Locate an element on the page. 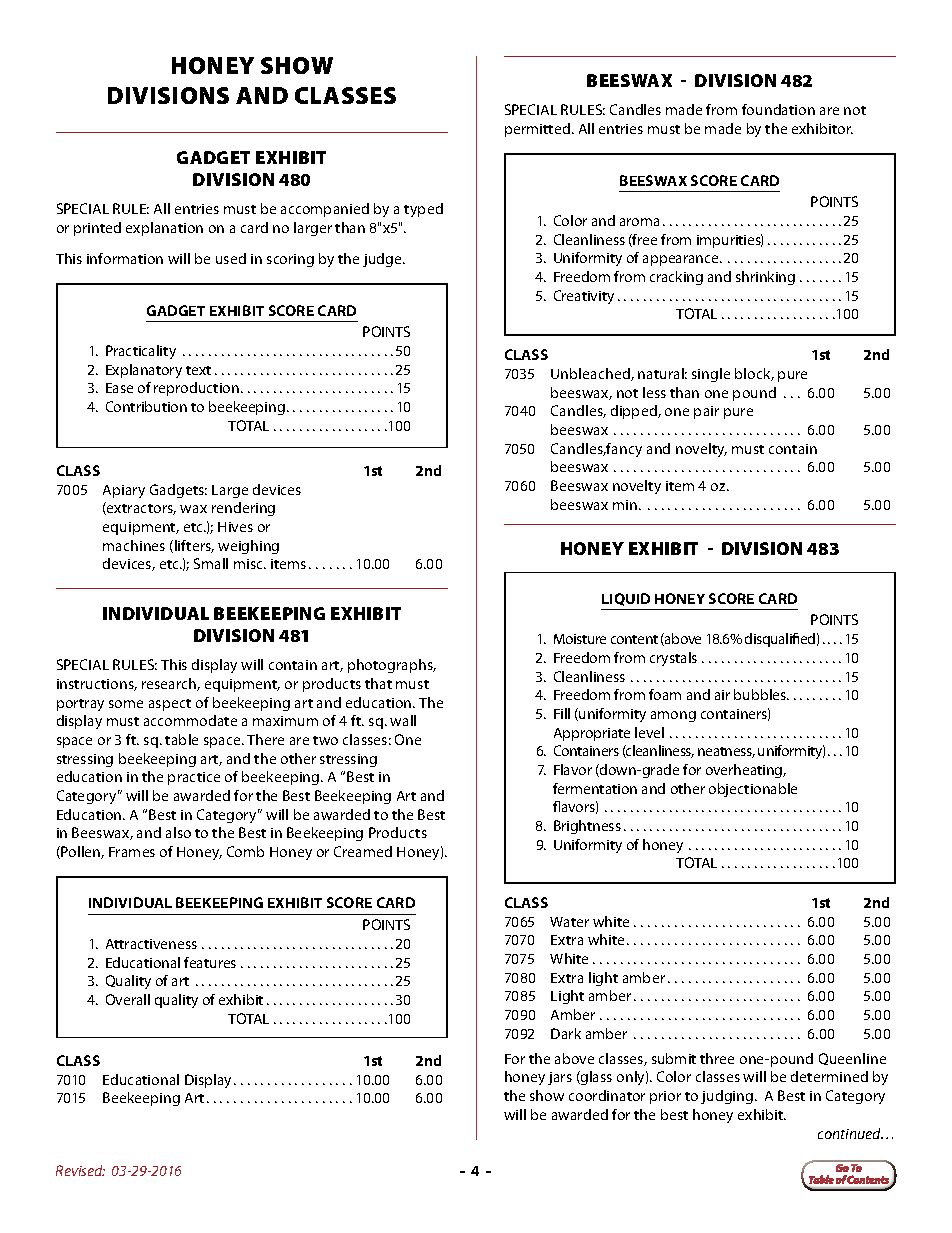 The height and width of the image is (1233, 952). bubbles is located at coordinates (761, 694).
